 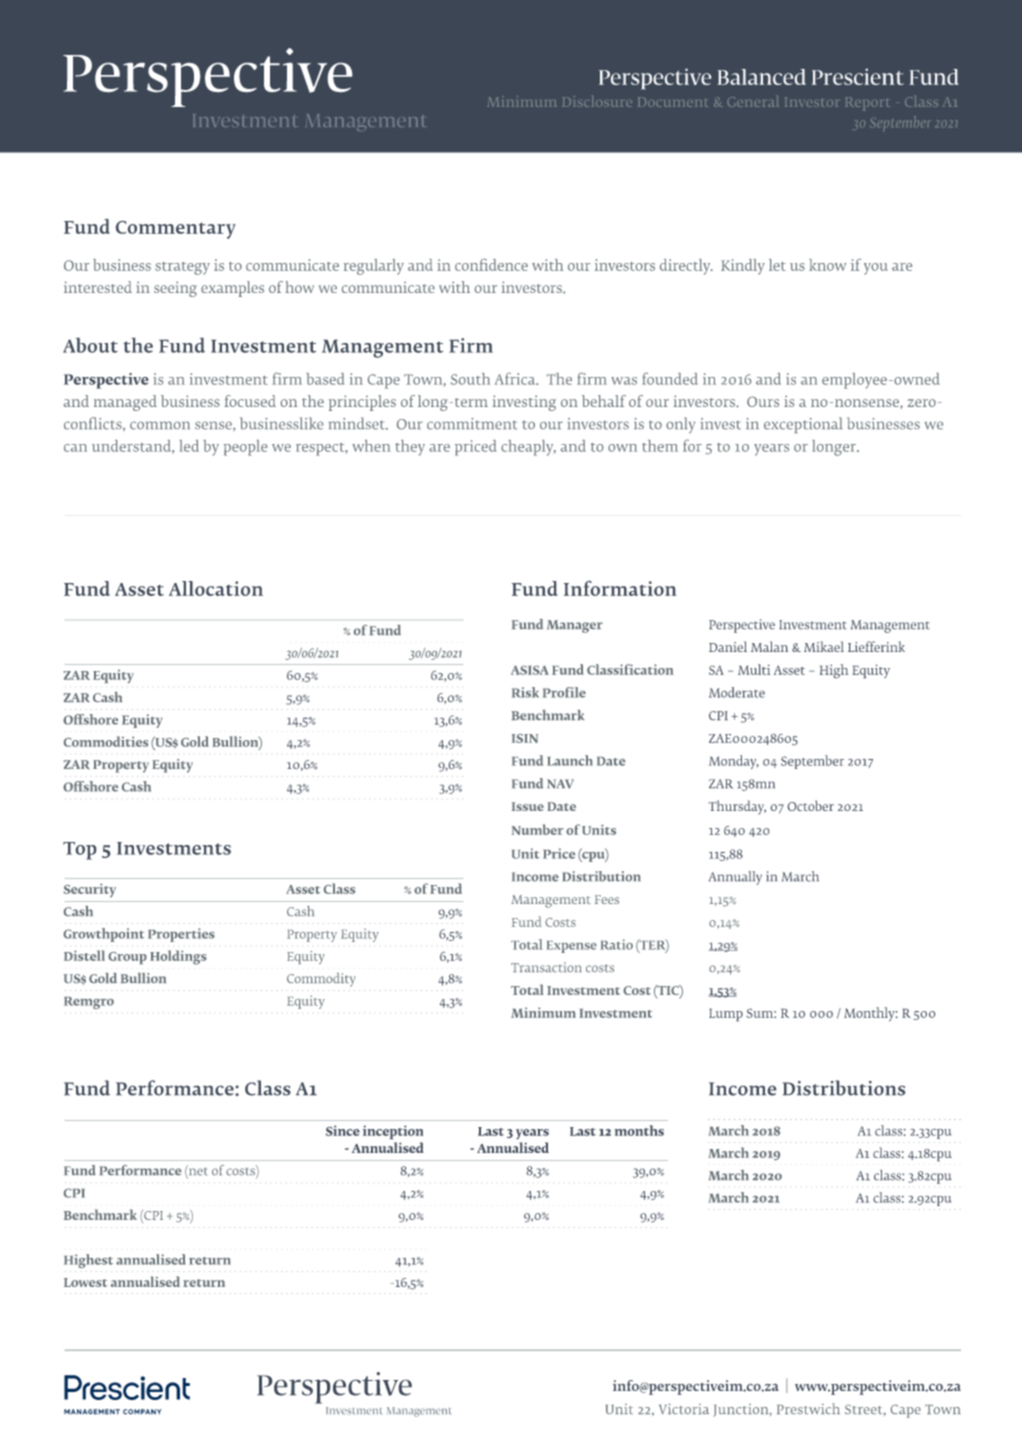 I want to click on General, so click(x=752, y=101).
